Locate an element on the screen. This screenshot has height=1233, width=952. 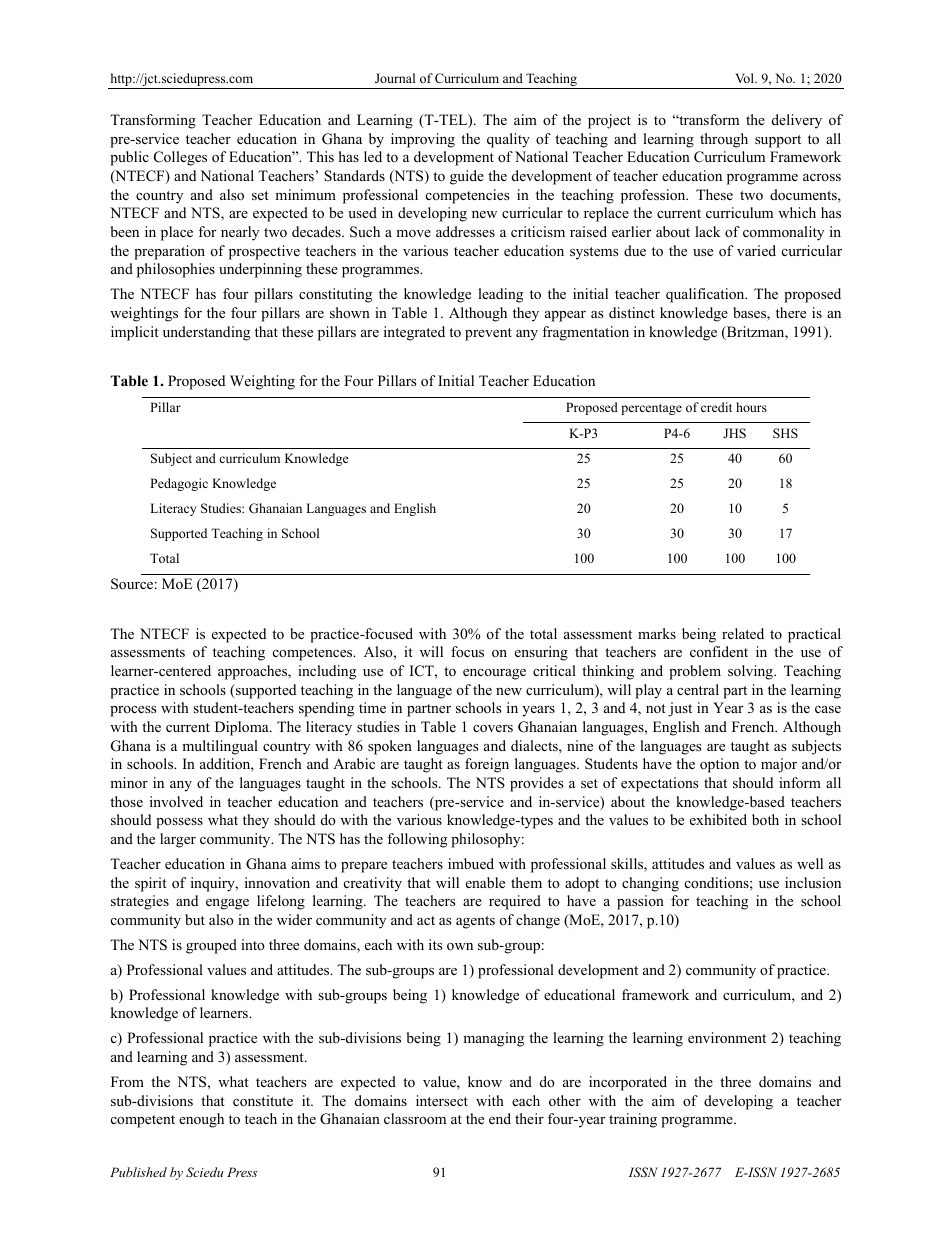
but is located at coordinates (195, 919).
